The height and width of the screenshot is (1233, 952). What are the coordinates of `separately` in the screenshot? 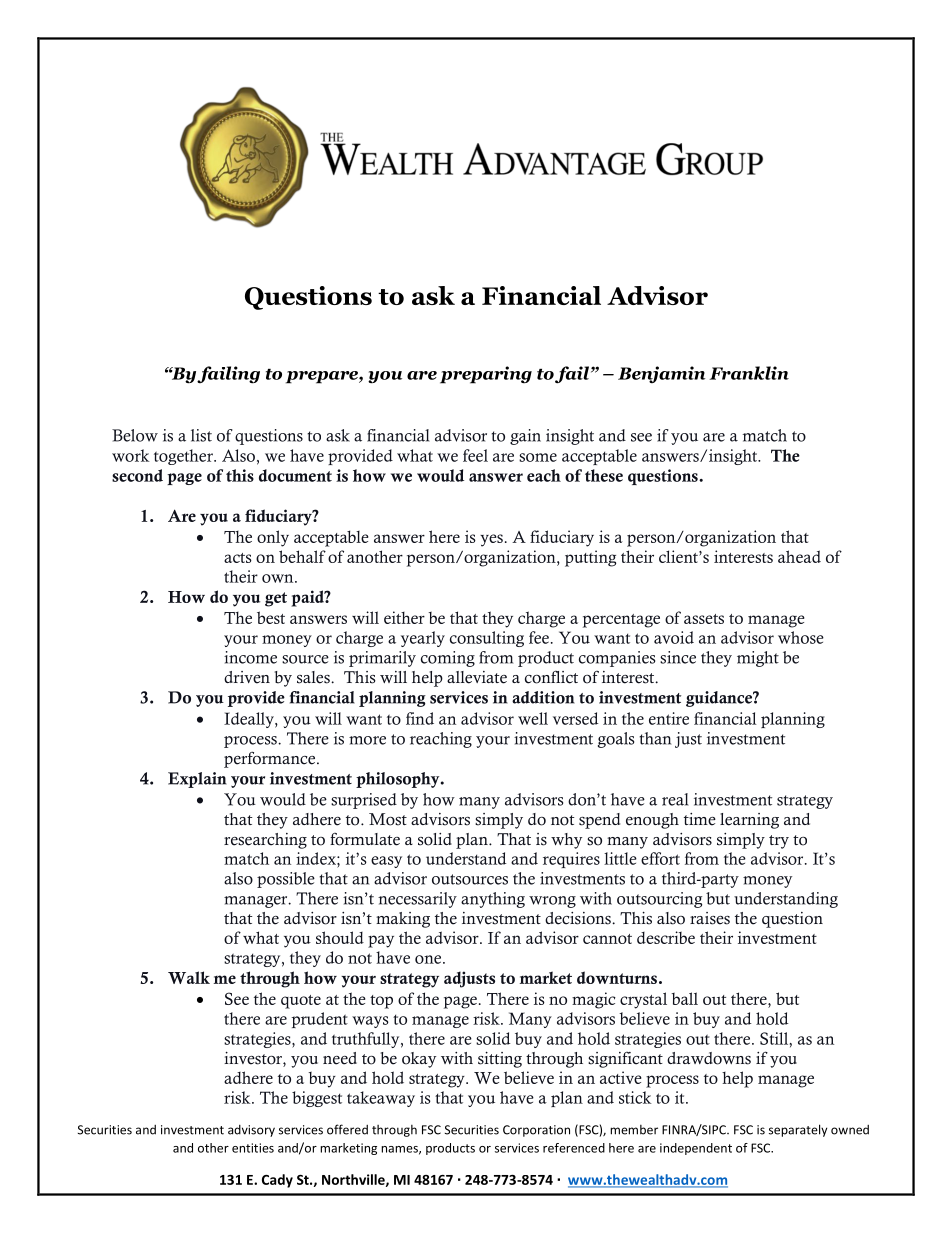 It's located at (798, 1130).
